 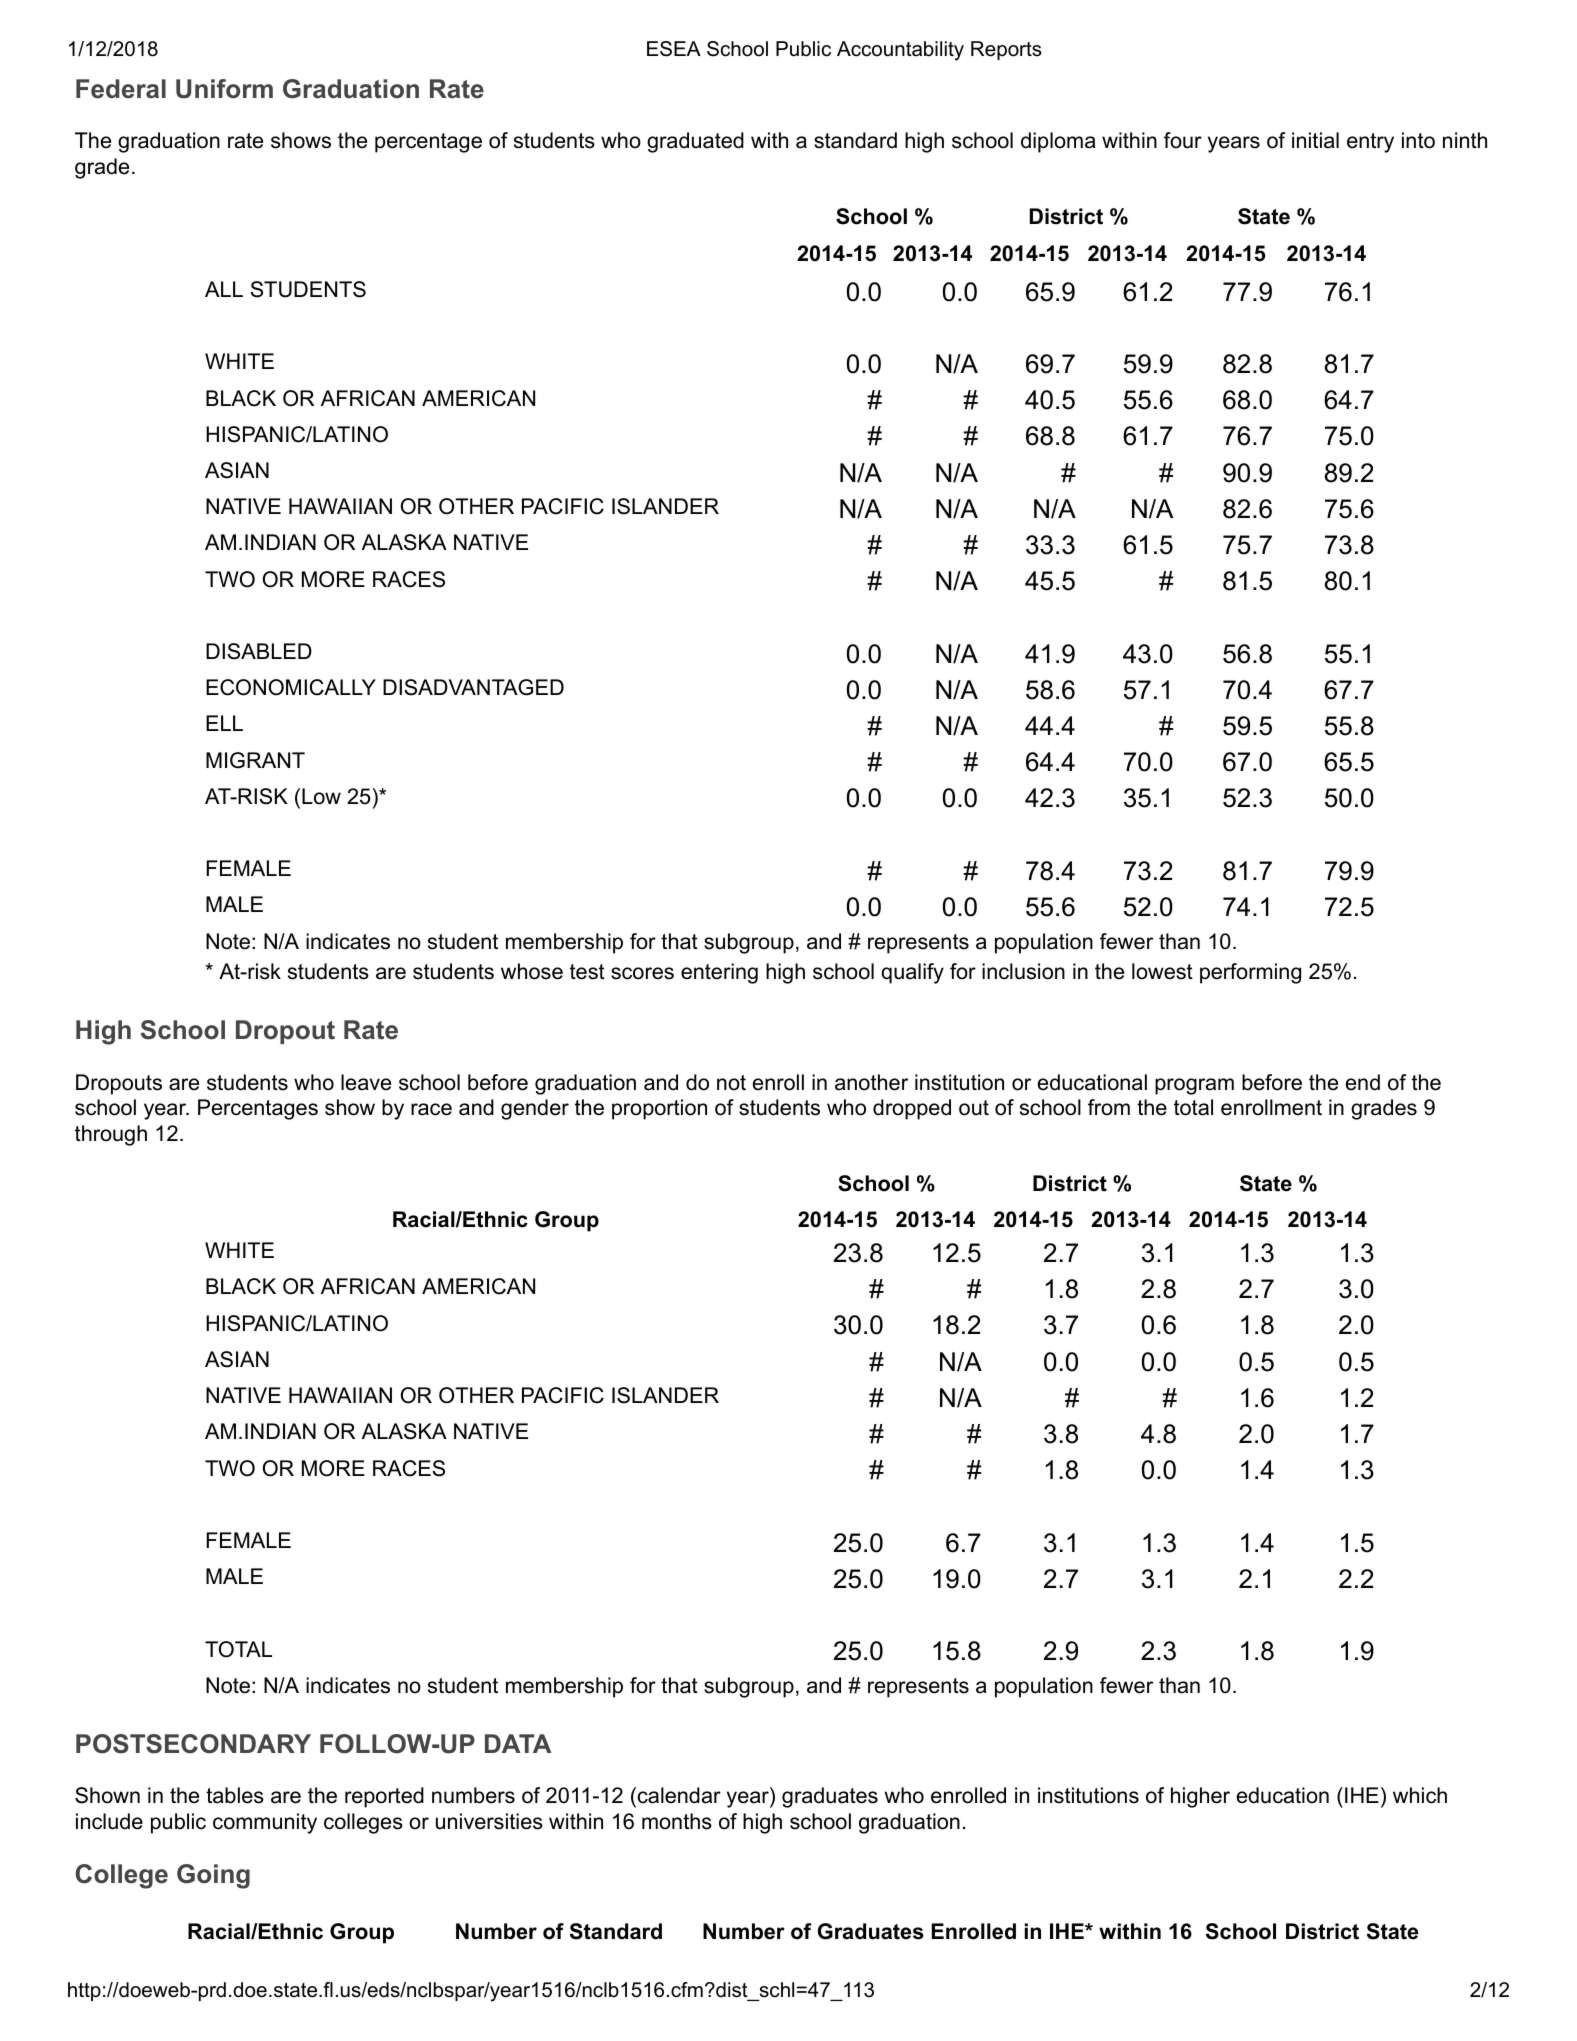 What do you see at coordinates (695, 142) in the document?
I see `graduated` at bounding box center [695, 142].
